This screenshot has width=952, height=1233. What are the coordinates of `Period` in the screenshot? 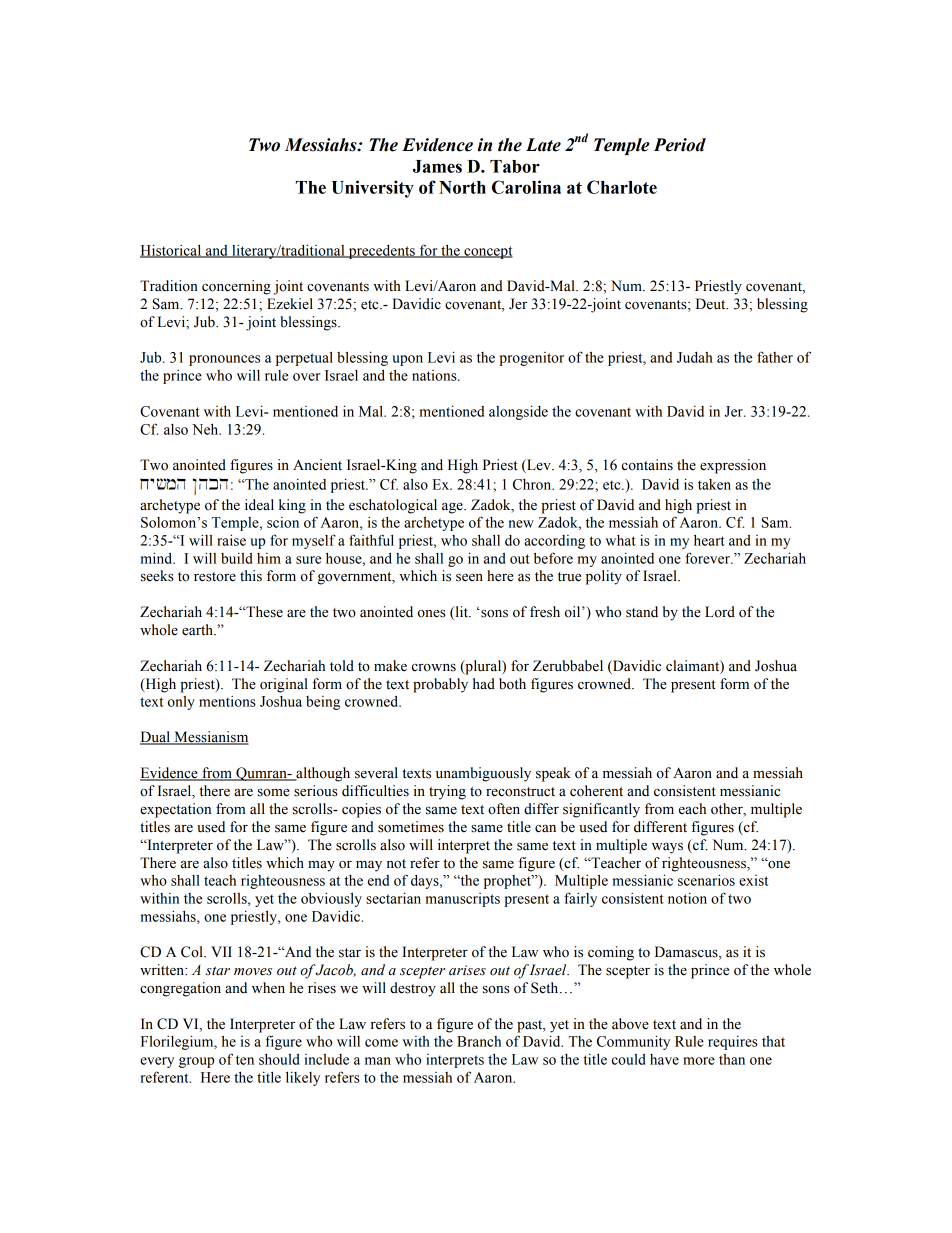 It's located at (680, 145).
